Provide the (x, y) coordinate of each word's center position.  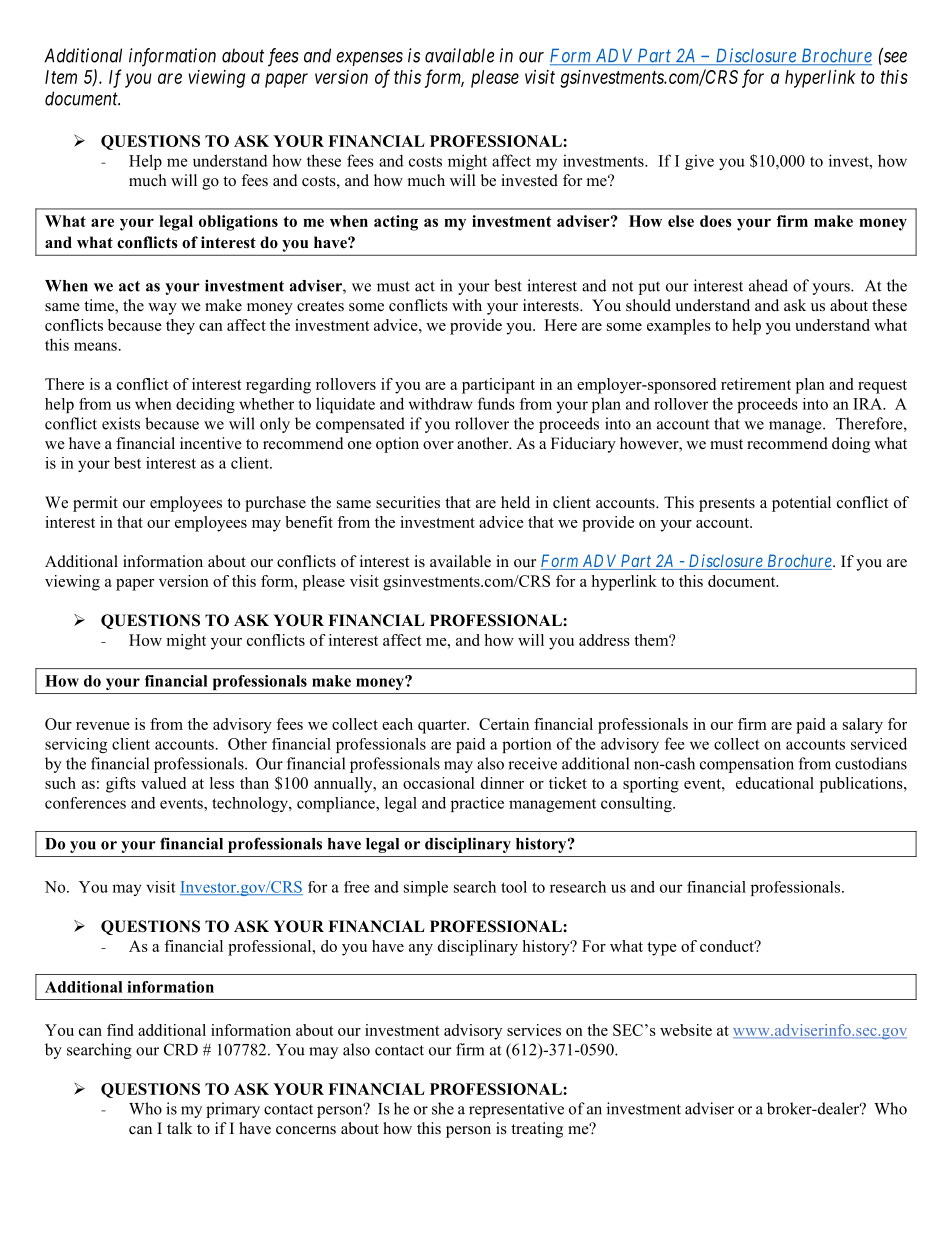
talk (180, 1128)
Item (61, 77)
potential (801, 504)
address (604, 640)
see (894, 57)
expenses (369, 59)
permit (95, 504)
